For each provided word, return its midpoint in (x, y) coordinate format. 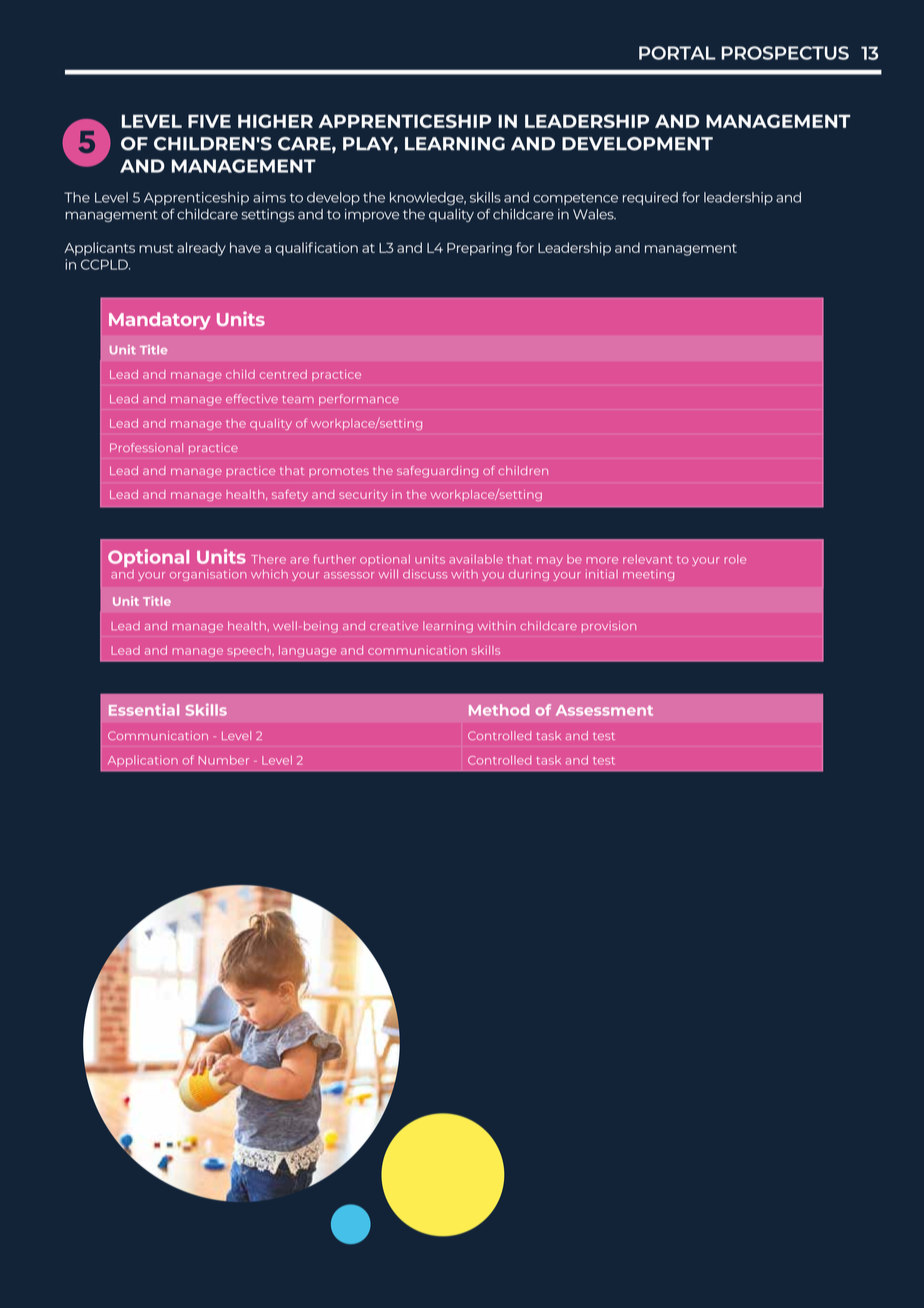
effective (252, 398)
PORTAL (677, 53)
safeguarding (437, 472)
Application (143, 761)
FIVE (209, 121)
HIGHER (275, 121)
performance (359, 400)
